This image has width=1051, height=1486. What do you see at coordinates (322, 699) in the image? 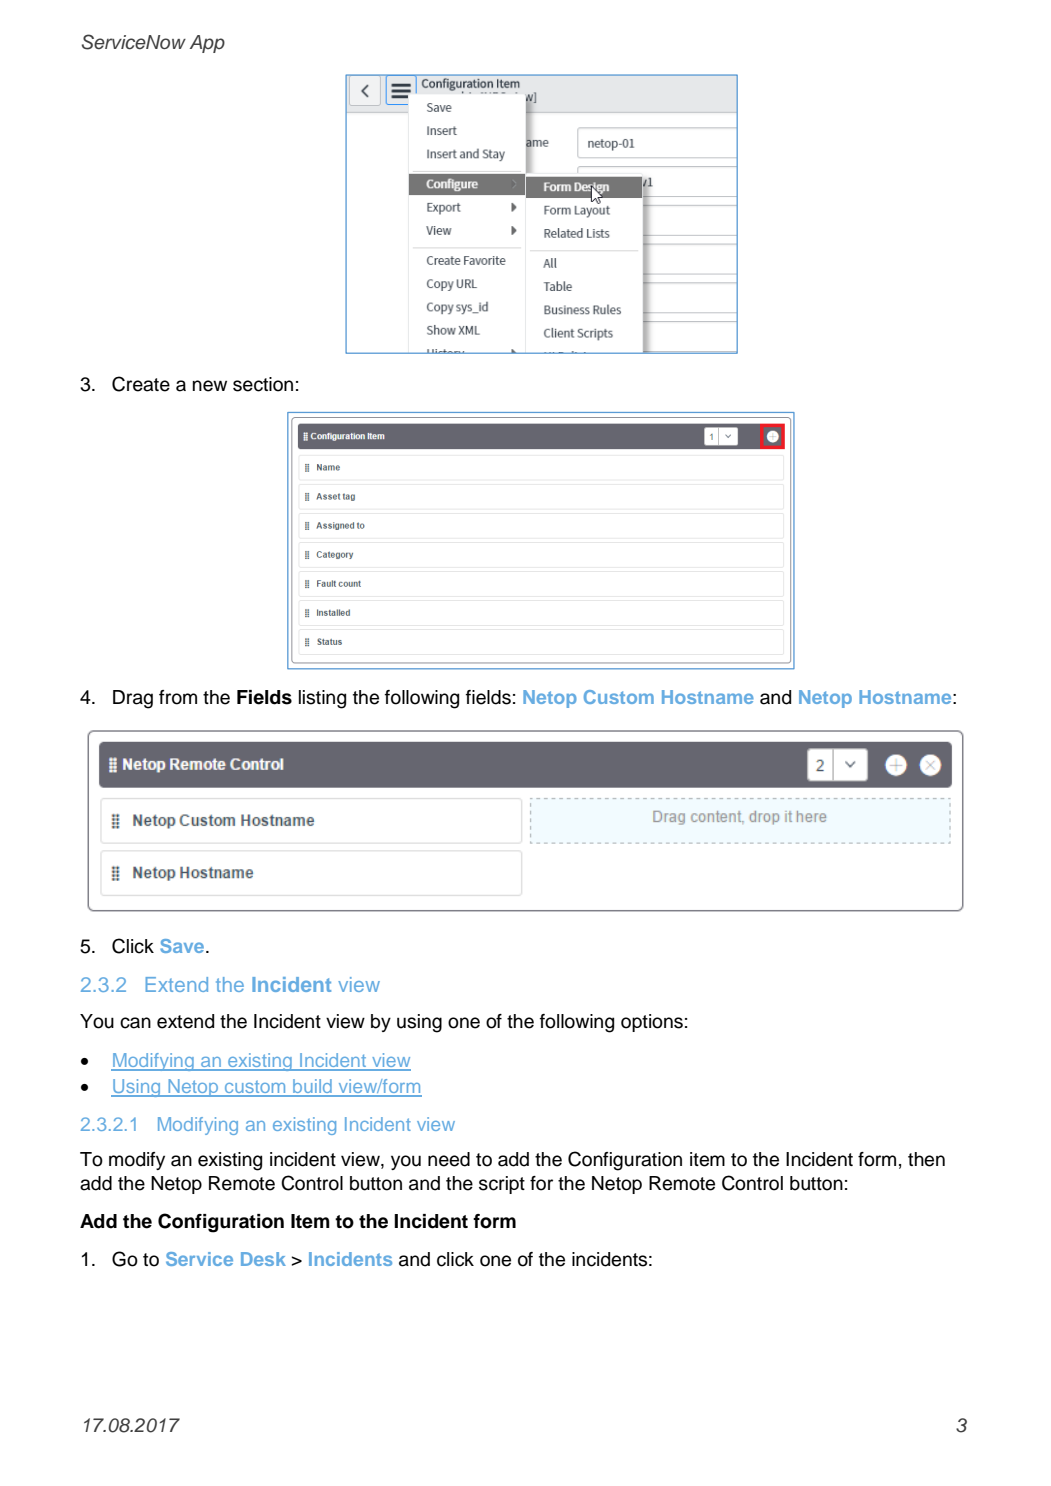
I see `listing` at bounding box center [322, 699].
